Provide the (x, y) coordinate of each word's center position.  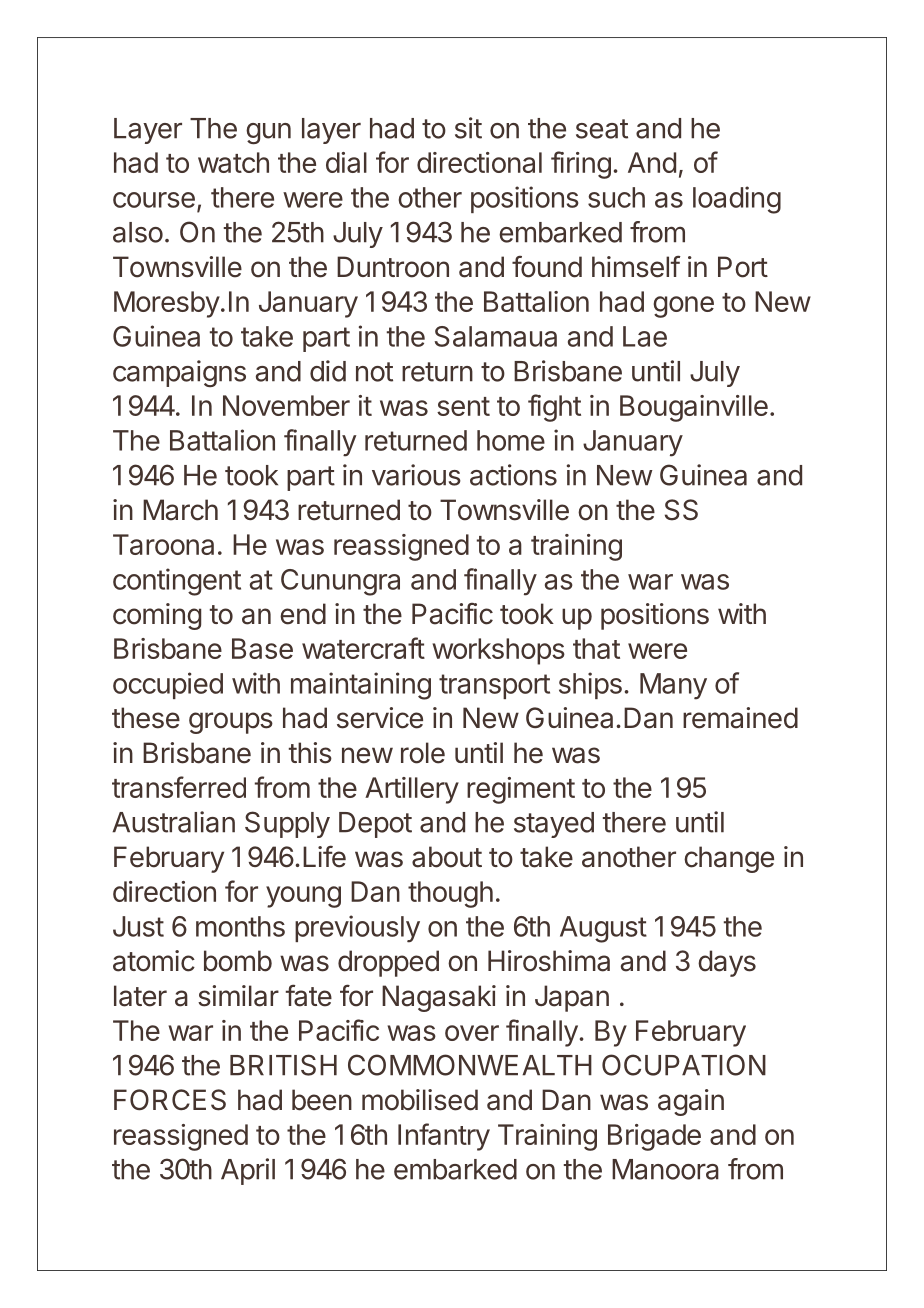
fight (554, 408)
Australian (173, 822)
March (180, 510)
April (248, 1171)
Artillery (412, 790)
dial (346, 162)
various (416, 475)
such (616, 197)
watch (233, 162)
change (729, 859)
